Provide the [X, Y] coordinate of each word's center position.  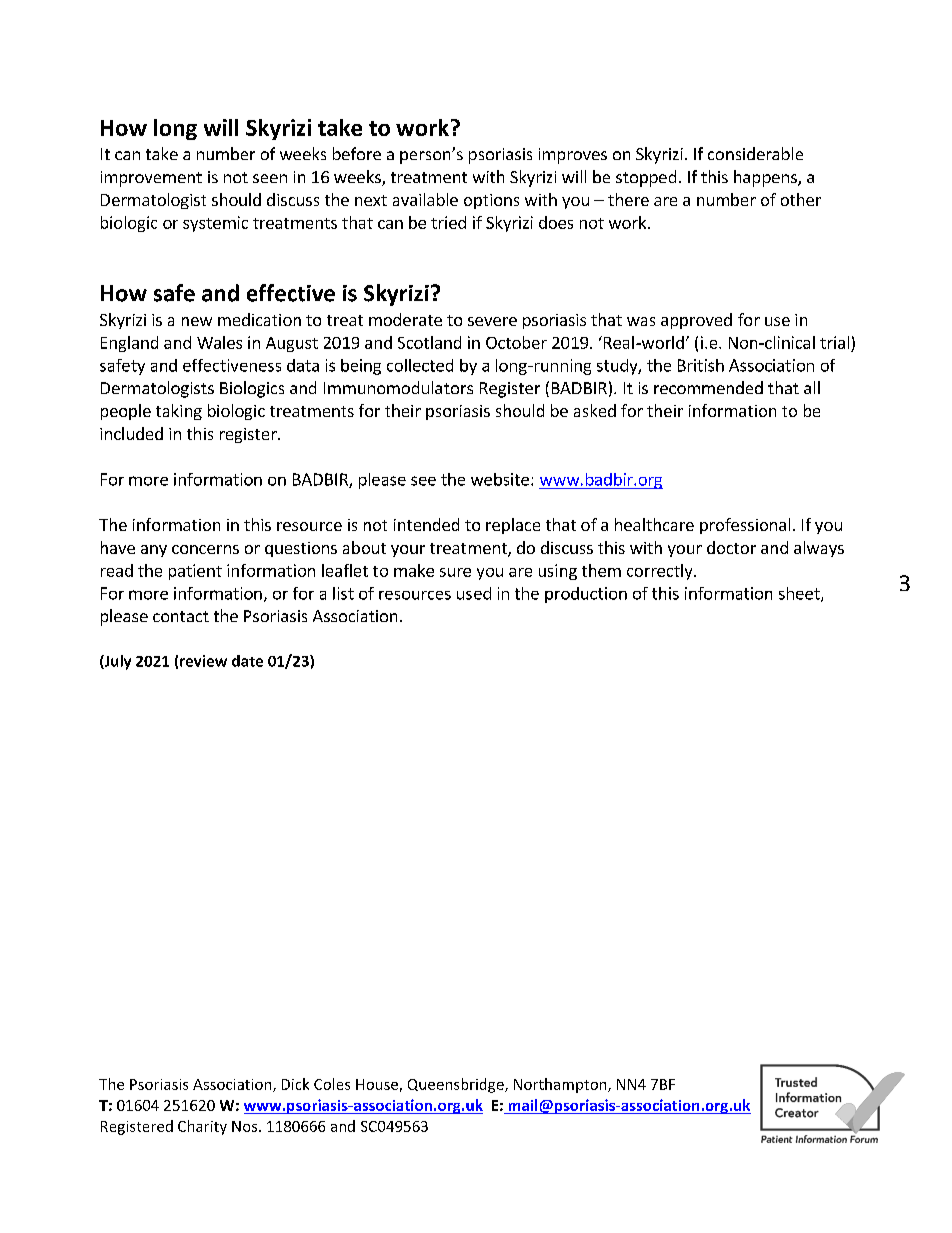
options [491, 201]
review [203, 661]
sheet [800, 594]
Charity [202, 1127]
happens [766, 178]
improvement [151, 179]
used [474, 593]
